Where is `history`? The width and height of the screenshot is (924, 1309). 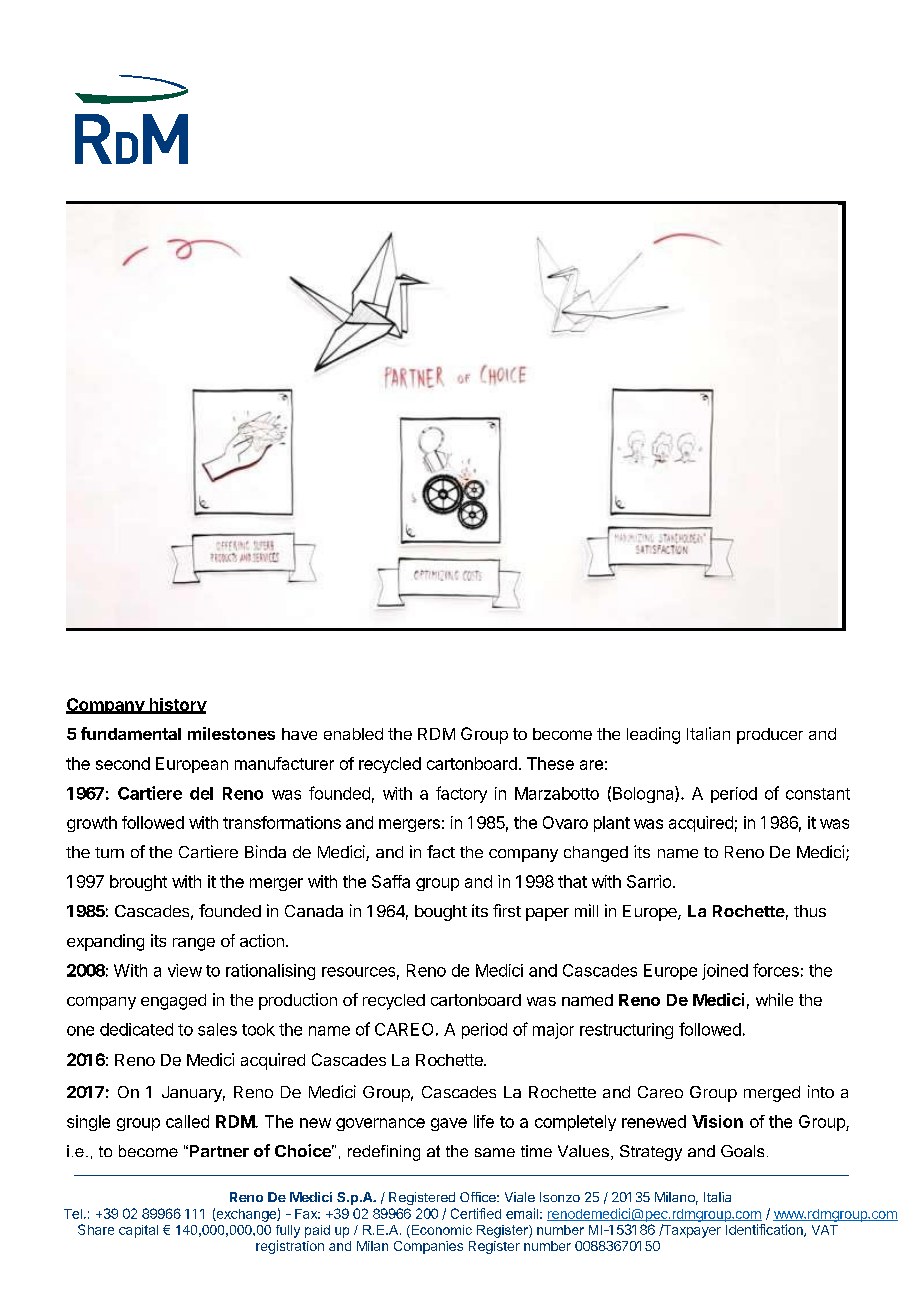 history is located at coordinates (177, 706).
